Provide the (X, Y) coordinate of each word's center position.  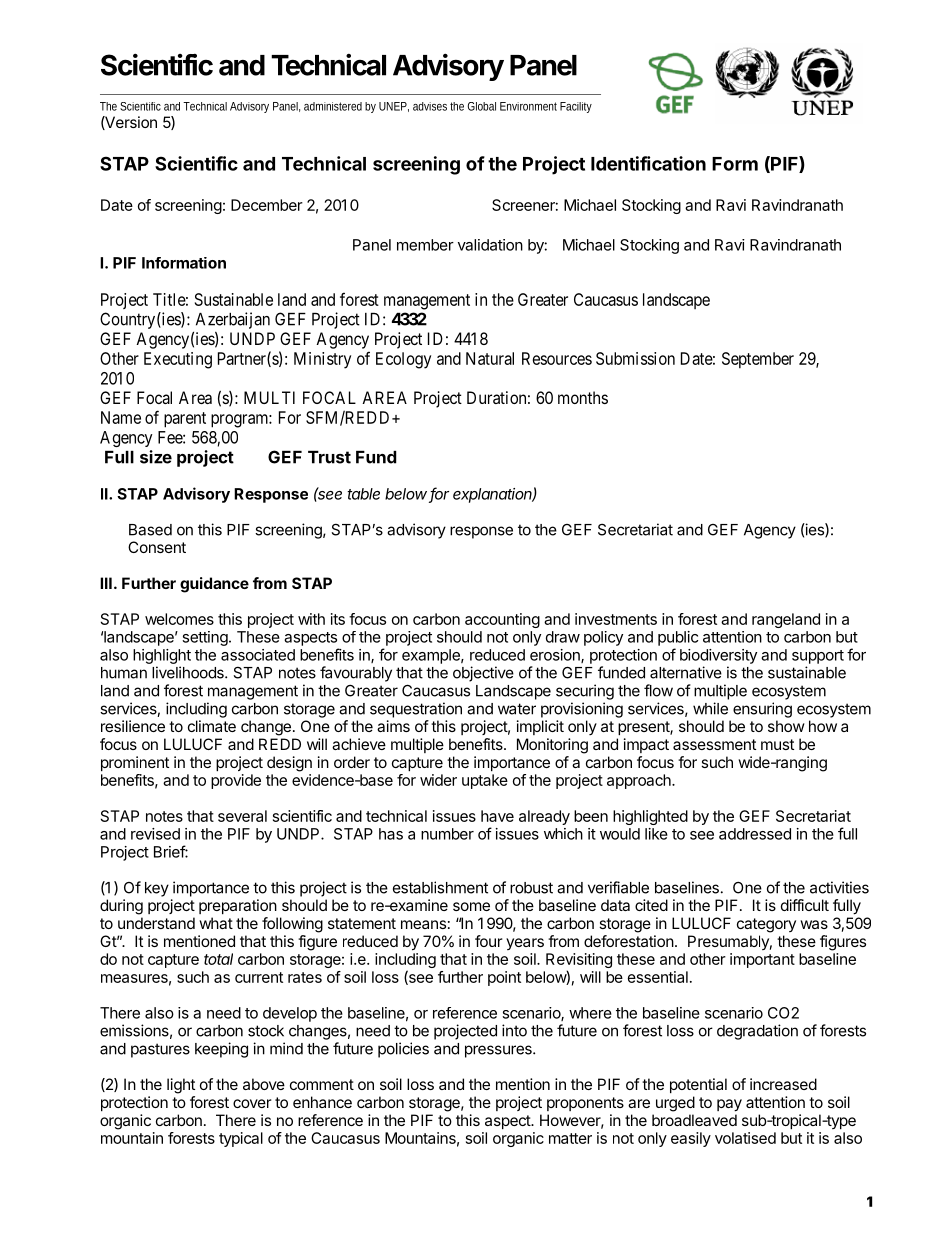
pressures (499, 1051)
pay (729, 1105)
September (758, 360)
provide (236, 781)
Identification (648, 163)
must (777, 744)
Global (481, 106)
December (267, 205)
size (156, 457)
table (363, 494)
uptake (485, 781)
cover (252, 1103)
